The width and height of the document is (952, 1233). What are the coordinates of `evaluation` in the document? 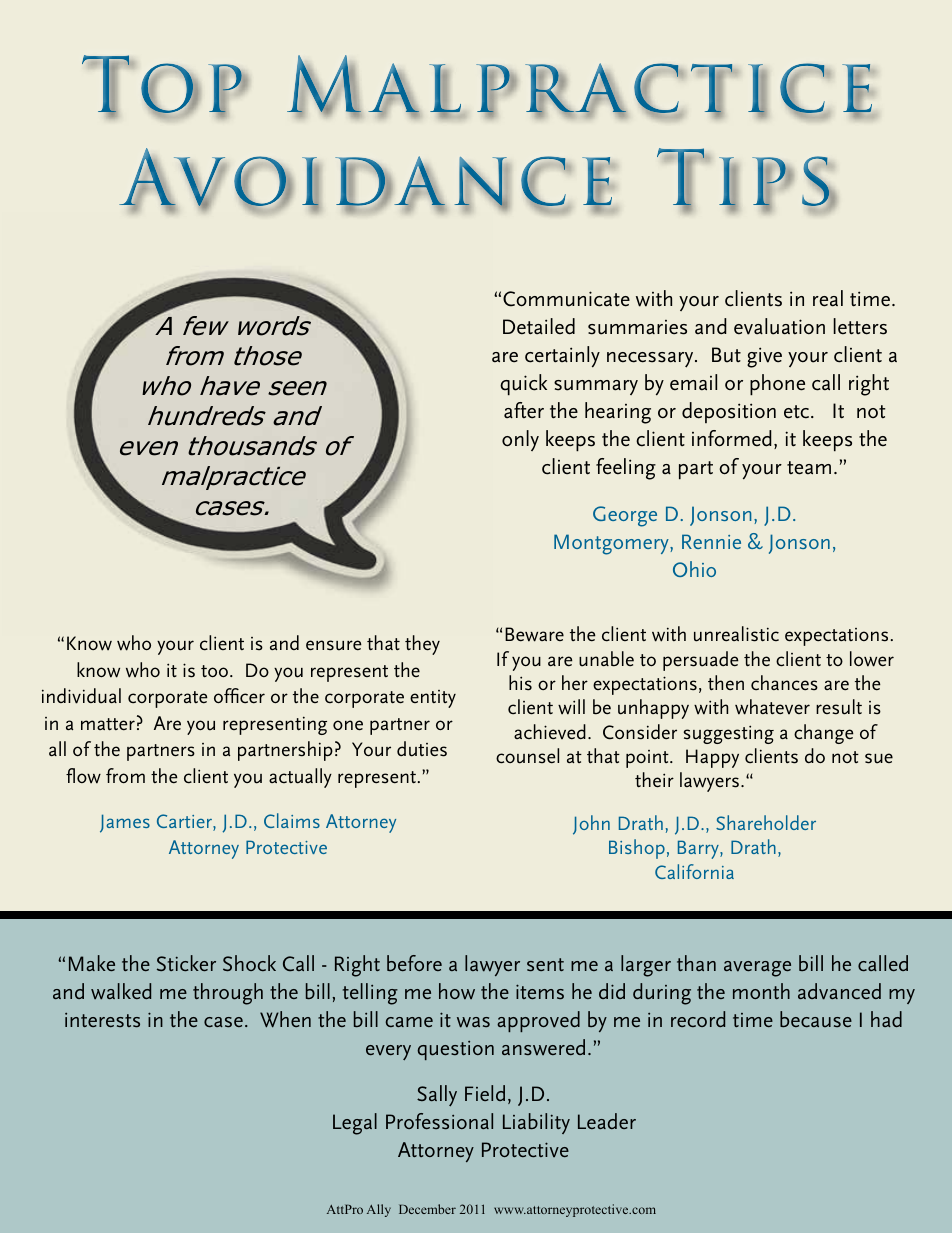 It's located at (779, 326).
